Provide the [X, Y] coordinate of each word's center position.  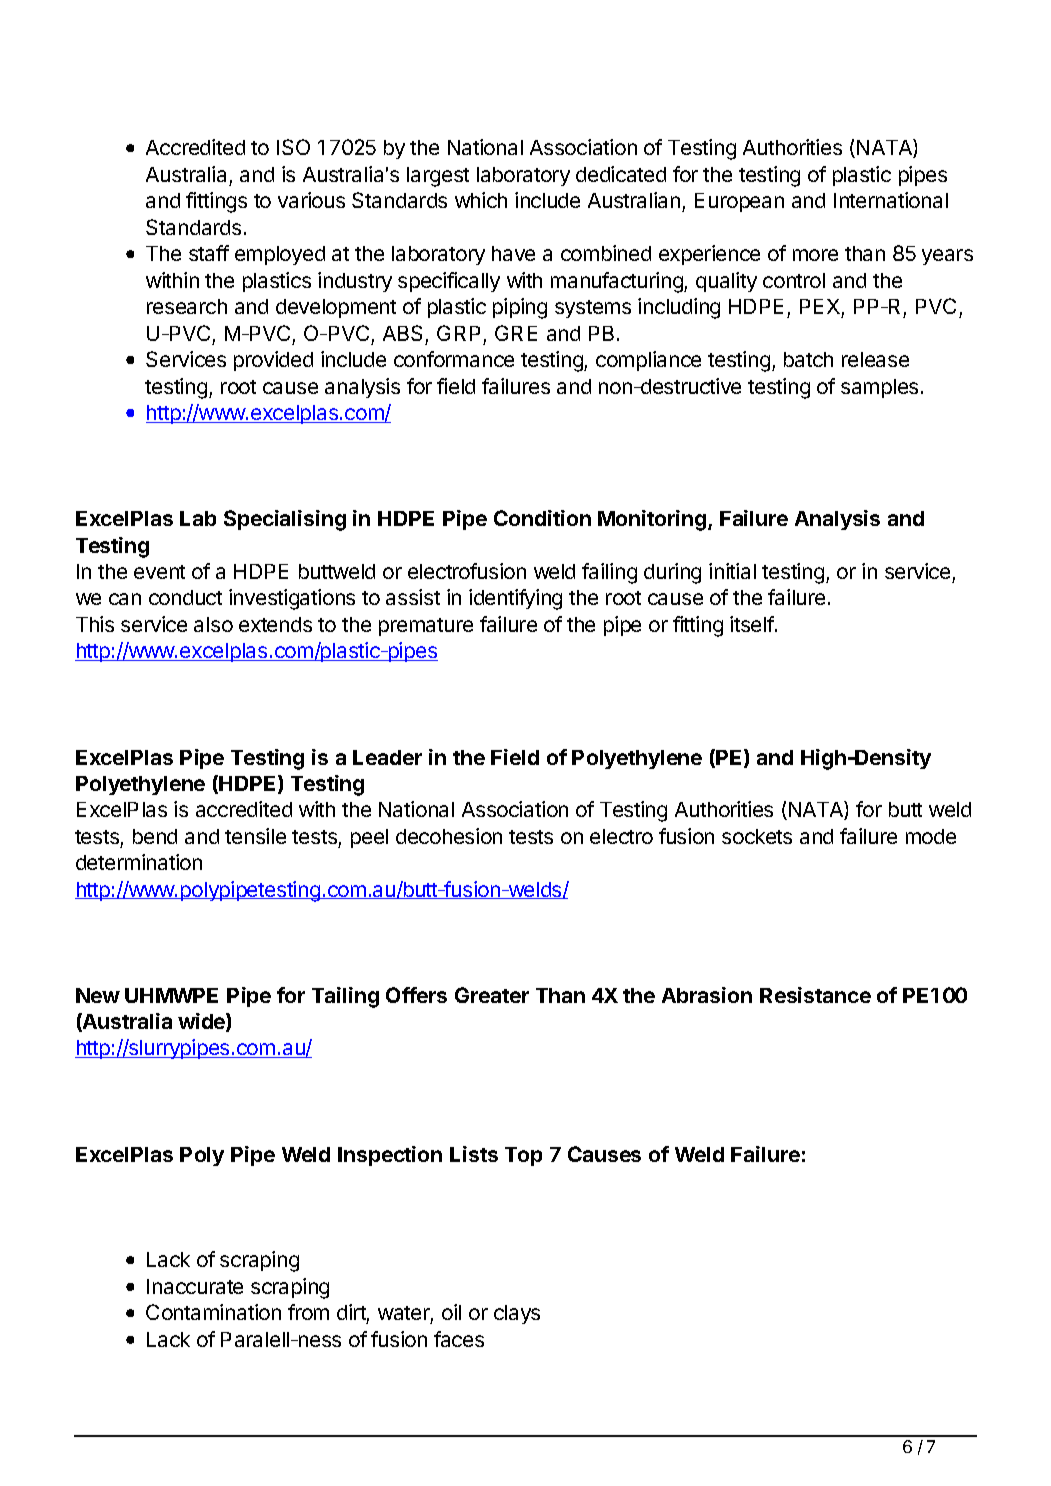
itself [752, 624]
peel [369, 838]
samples [879, 388]
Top [523, 1156]
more [815, 255]
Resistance [815, 995]
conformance [454, 359]
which [481, 200]
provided [273, 361]
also [213, 624]
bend [155, 836]
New [98, 995]
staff [209, 253]
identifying [515, 599]
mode [931, 836]
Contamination [213, 1312]
